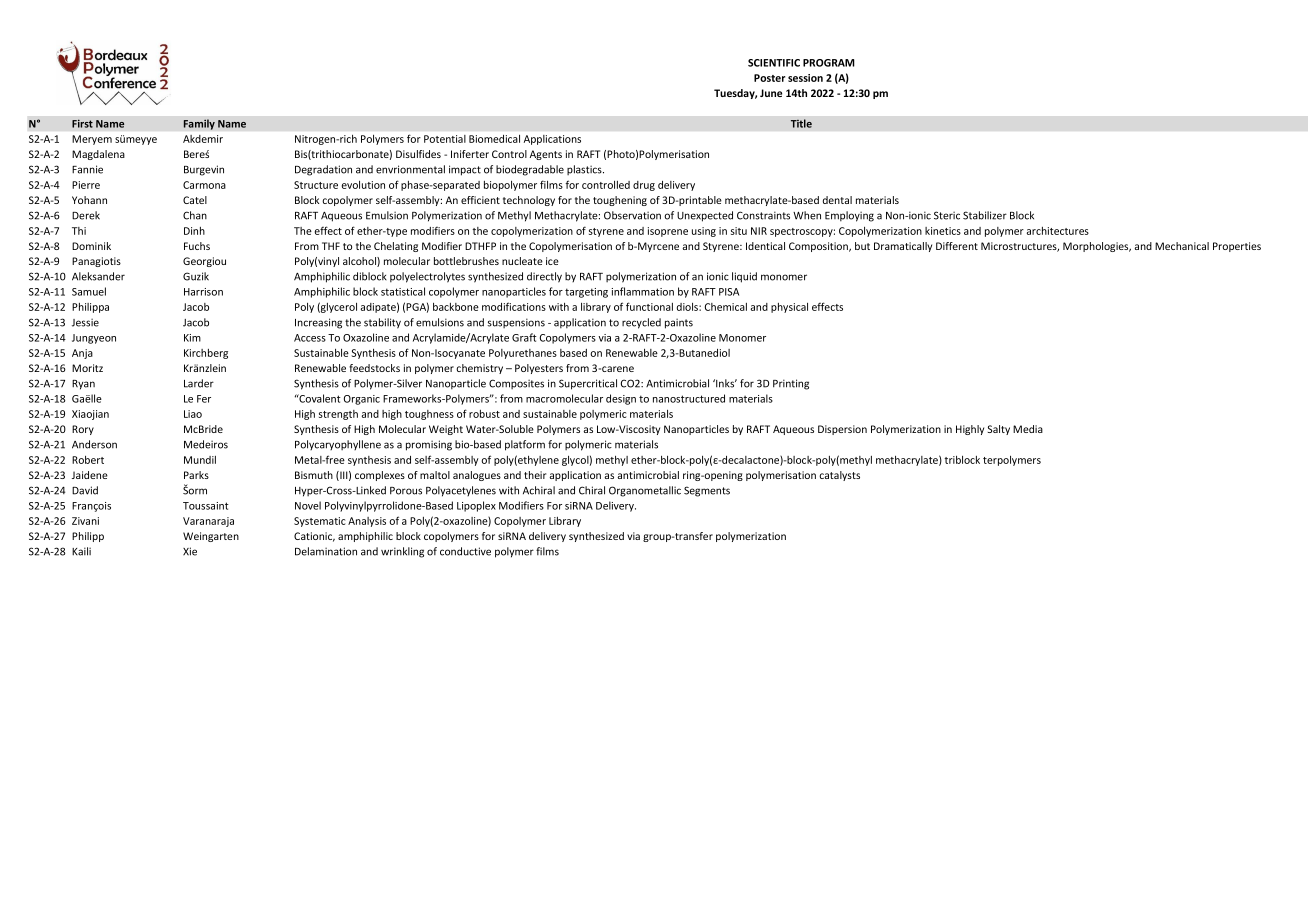 The width and height of the page is (1308, 924). I want to click on Poster, so click(769, 78).
